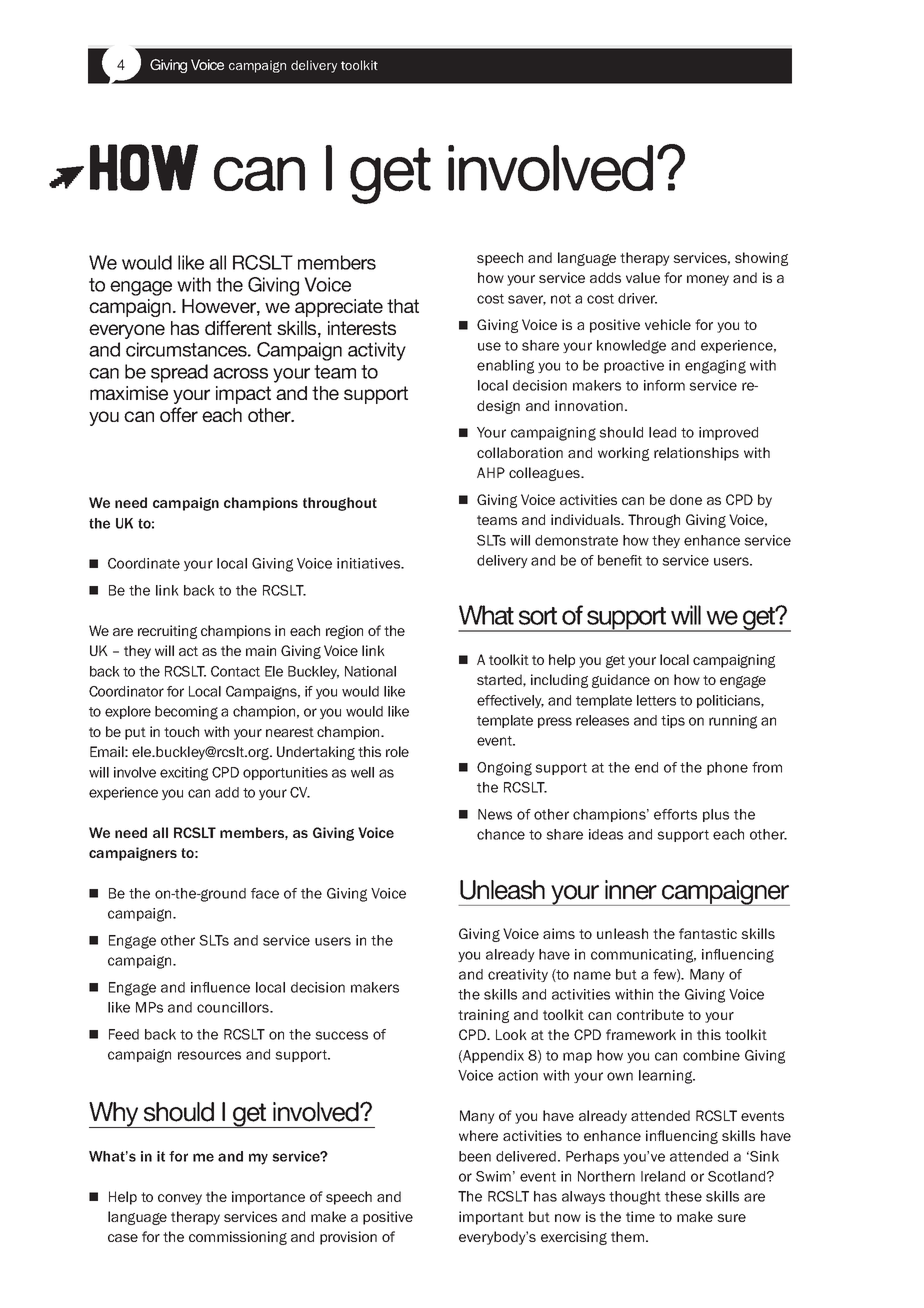 This screenshot has width=924, height=1308. What do you see at coordinates (673, 721) in the screenshot?
I see `tips` at bounding box center [673, 721].
